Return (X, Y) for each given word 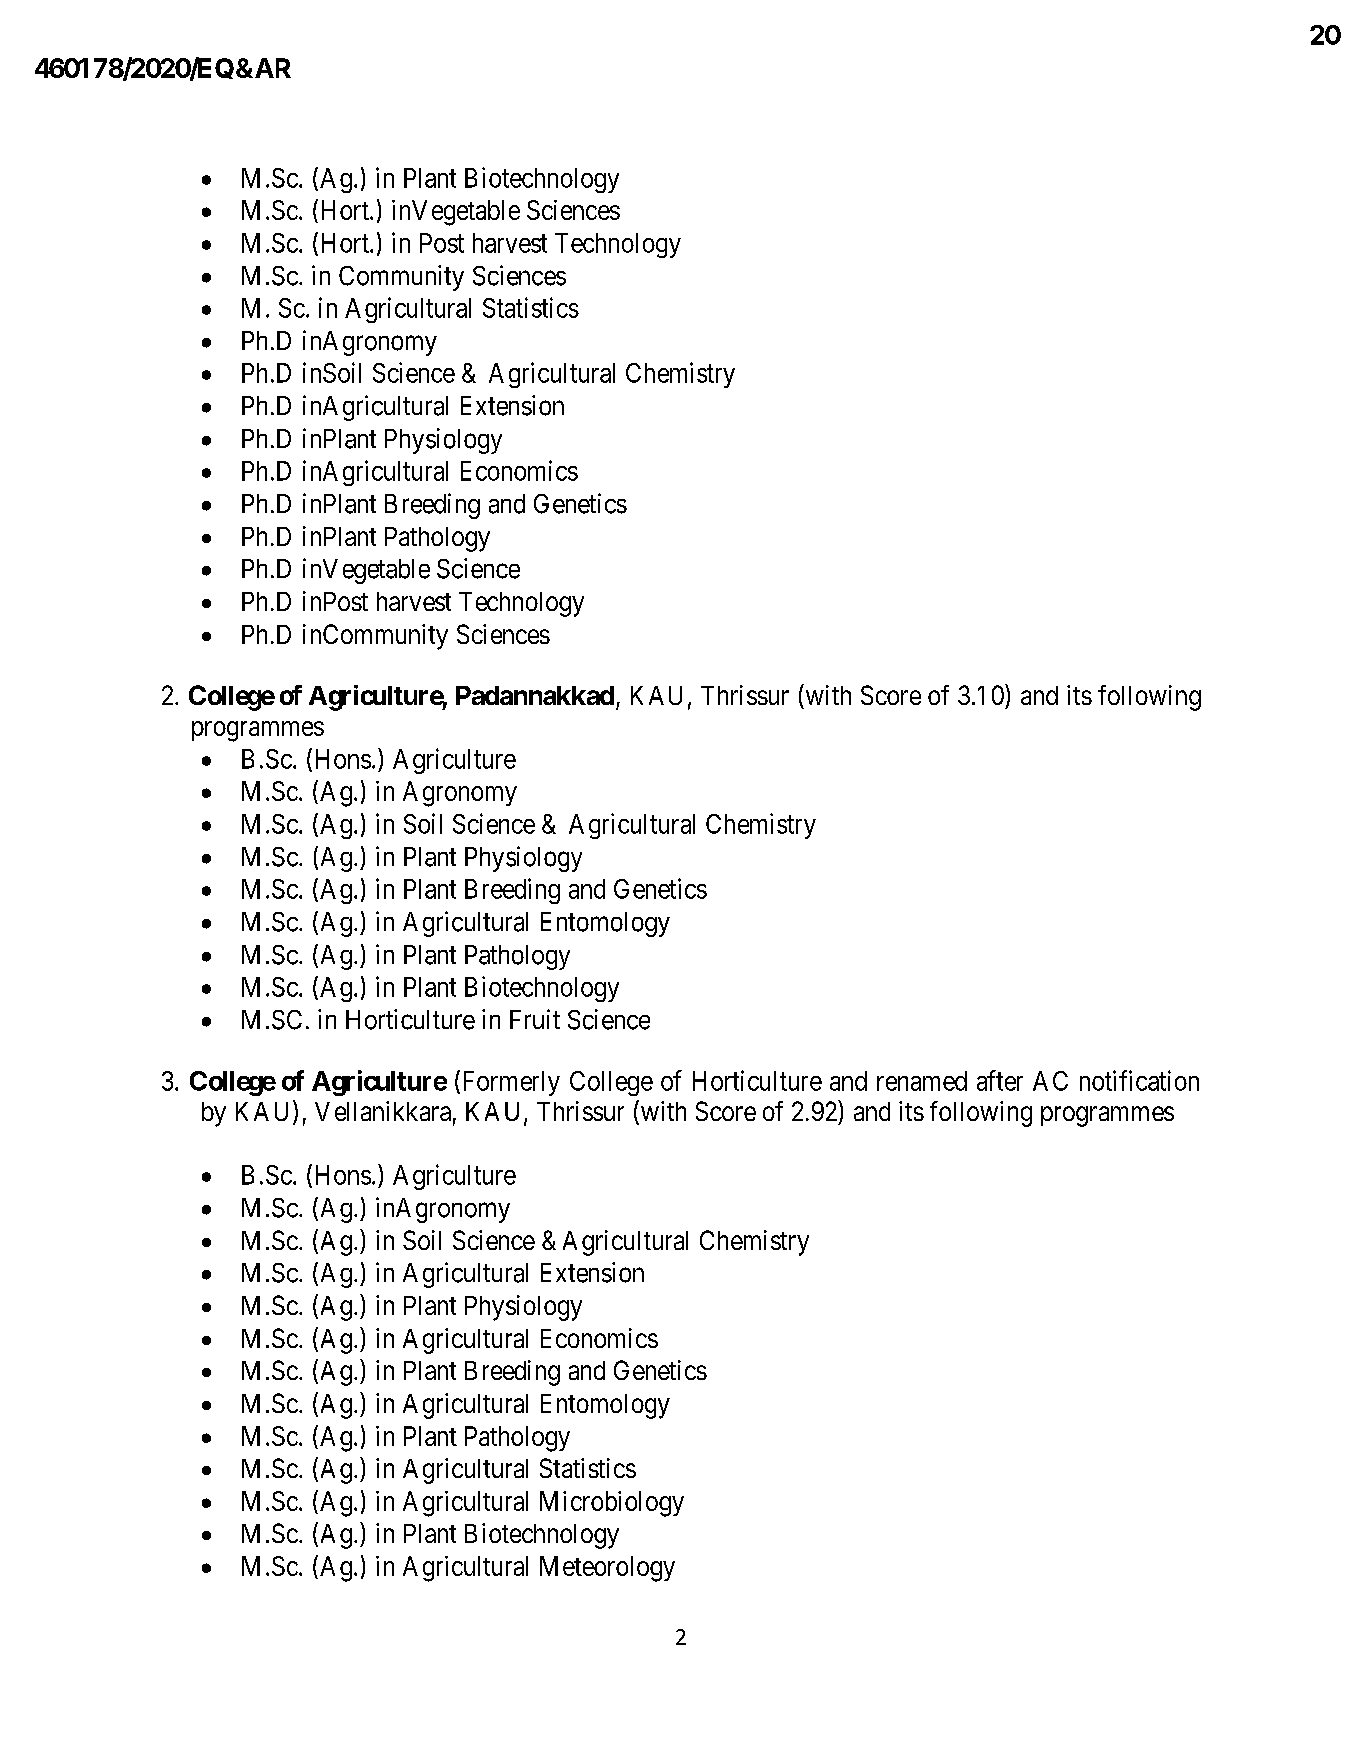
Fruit (535, 1019)
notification (1139, 1080)
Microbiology (612, 1504)
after (1000, 1080)
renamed (922, 1081)
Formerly (509, 1083)
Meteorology (607, 1569)
